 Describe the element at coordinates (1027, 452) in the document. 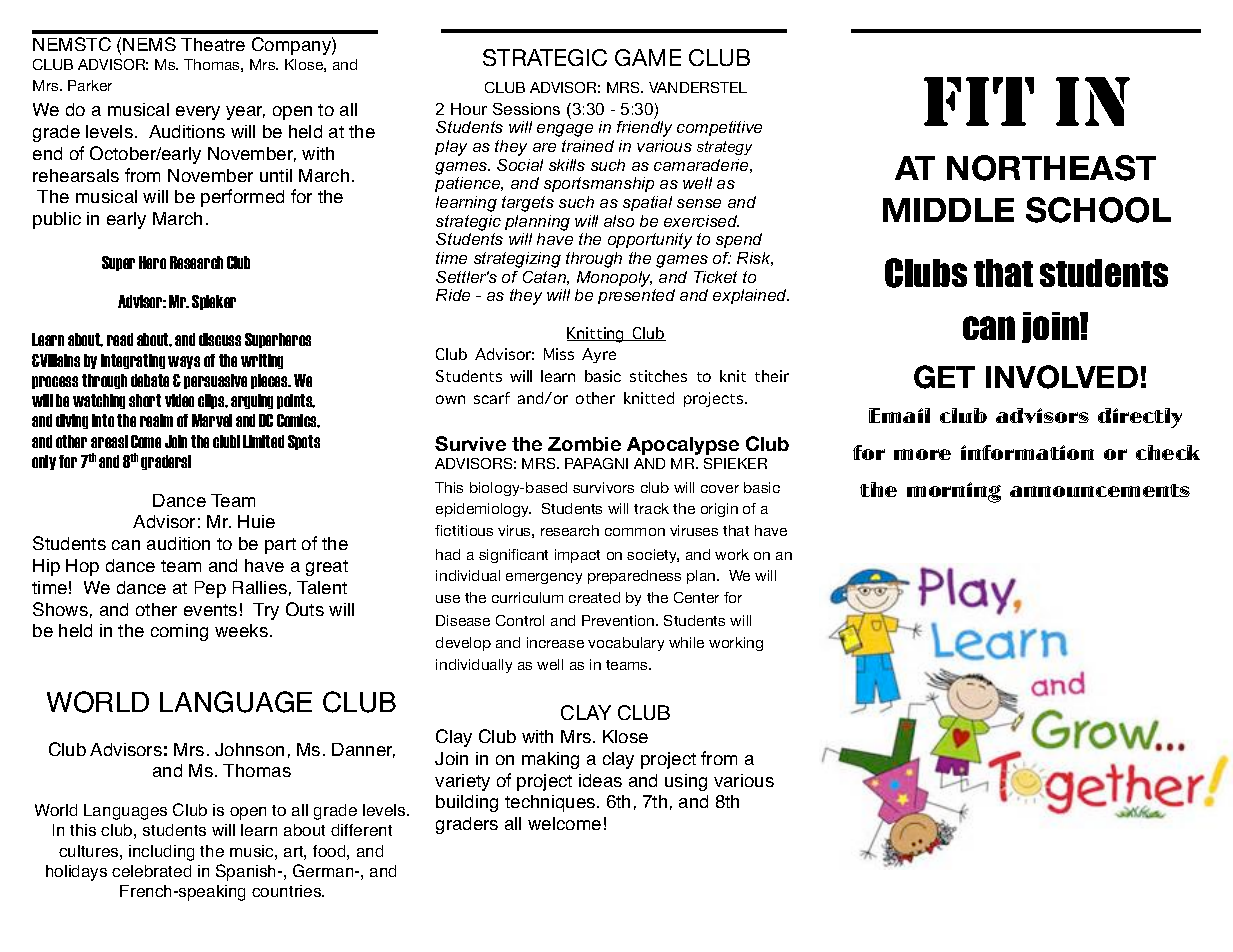

I see `information` at that location.
